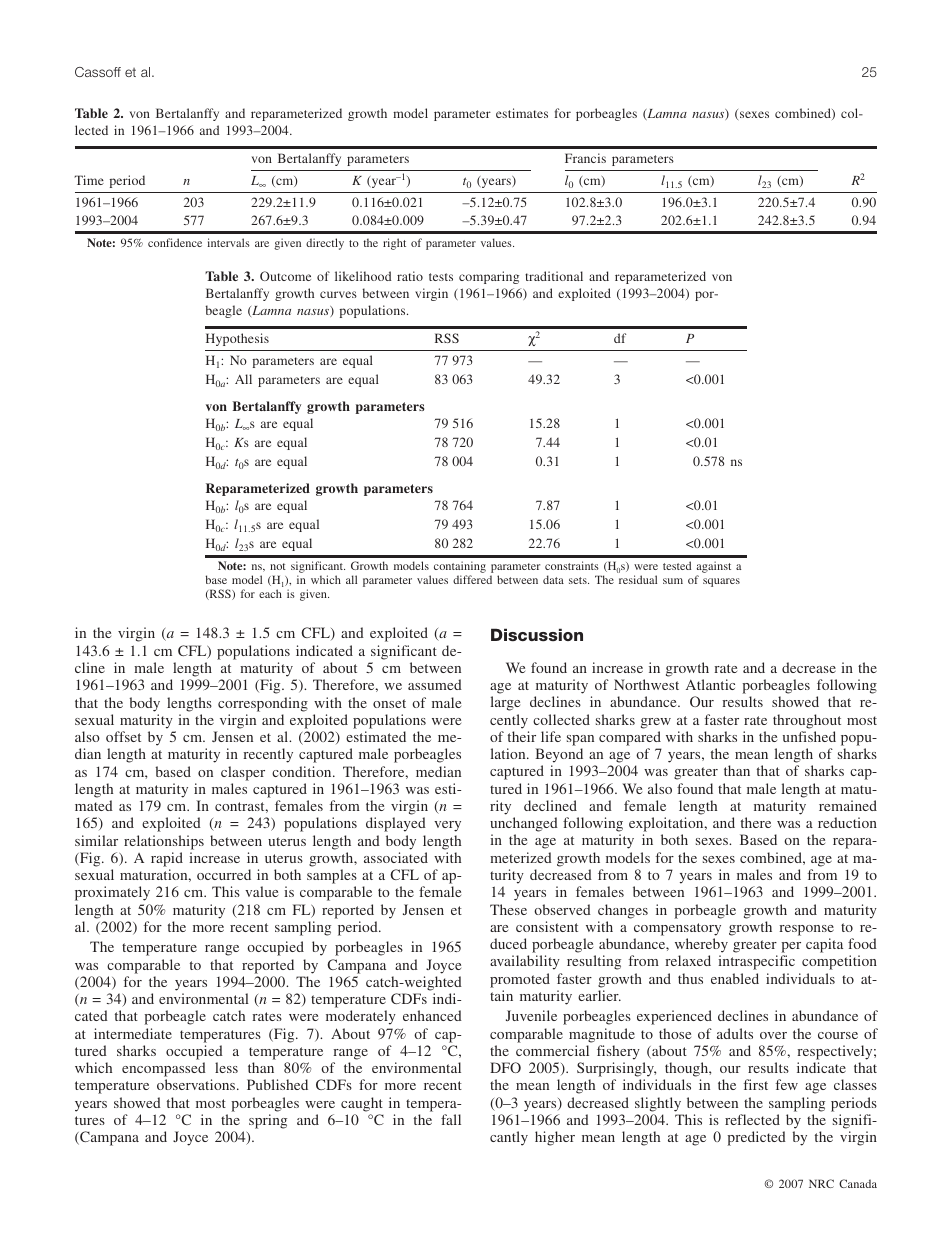 The width and height of the screenshot is (952, 1233). What do you see at coordinates (585, 158) in the screenshot?
I see `Francis` at bounding box center [585, 158].
